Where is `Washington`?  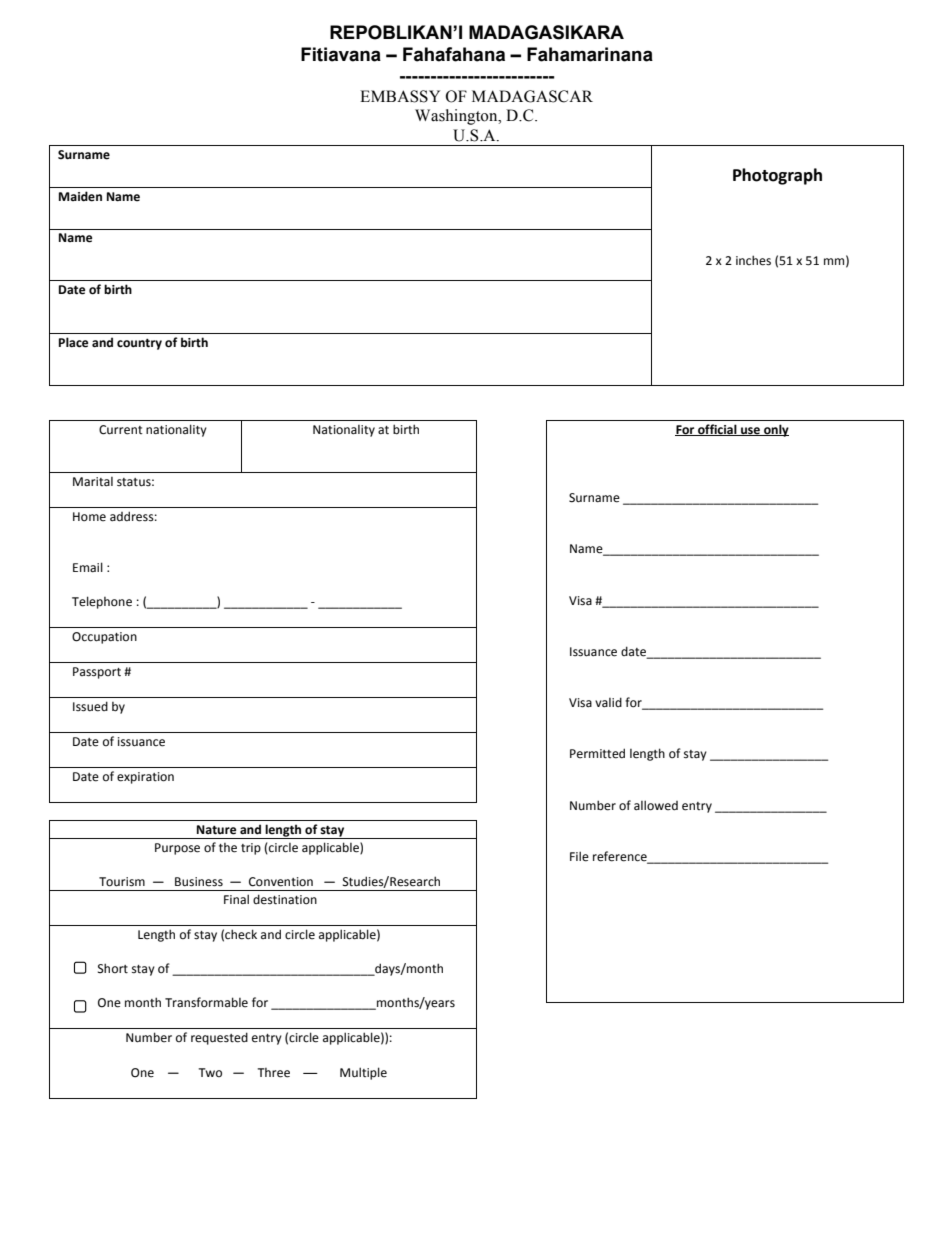
Washington is located at coordinates (457, 117).
